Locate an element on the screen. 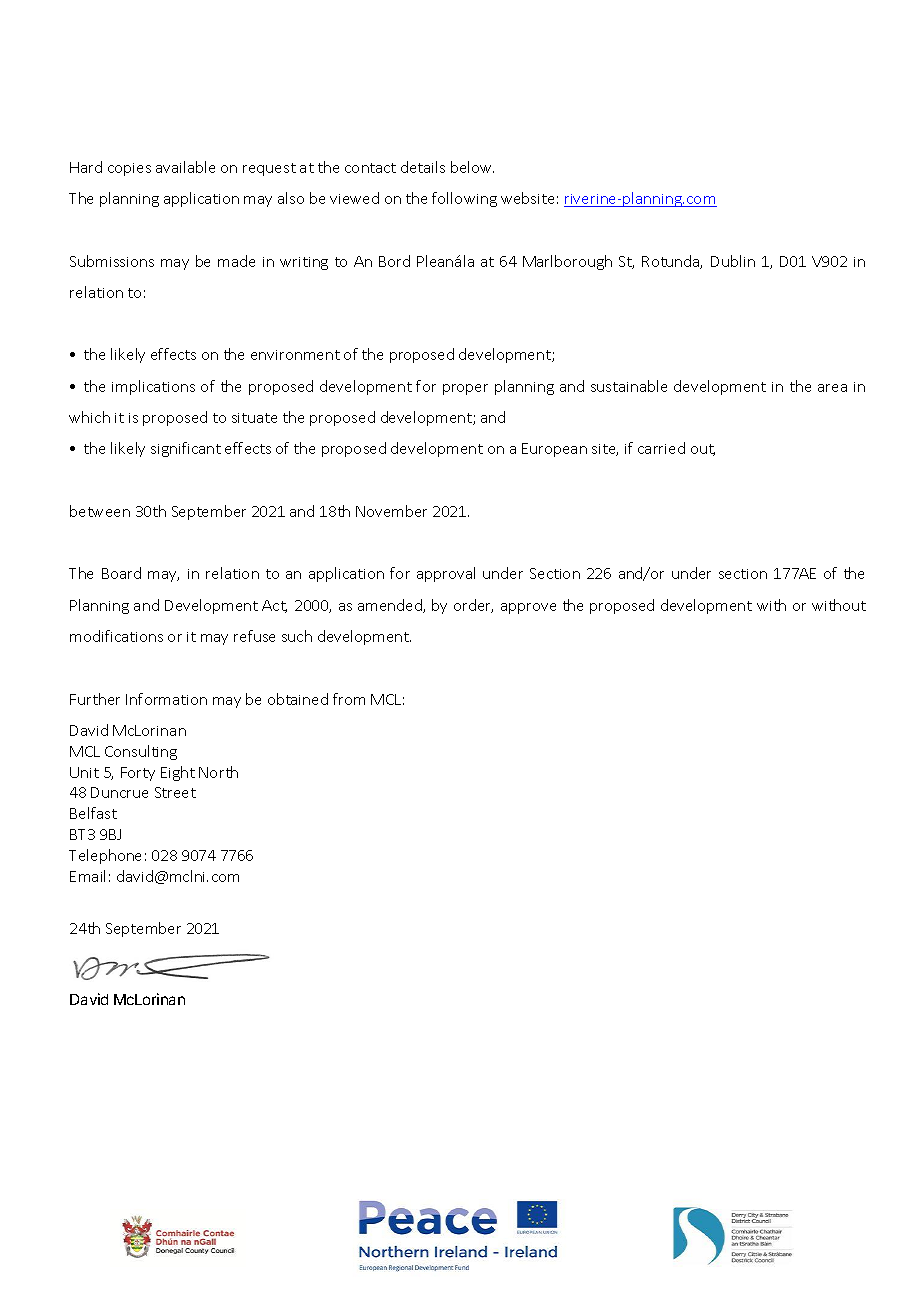 This screenshot has width=924, height=1308. Dublin is located at coordinates (733, 261).
